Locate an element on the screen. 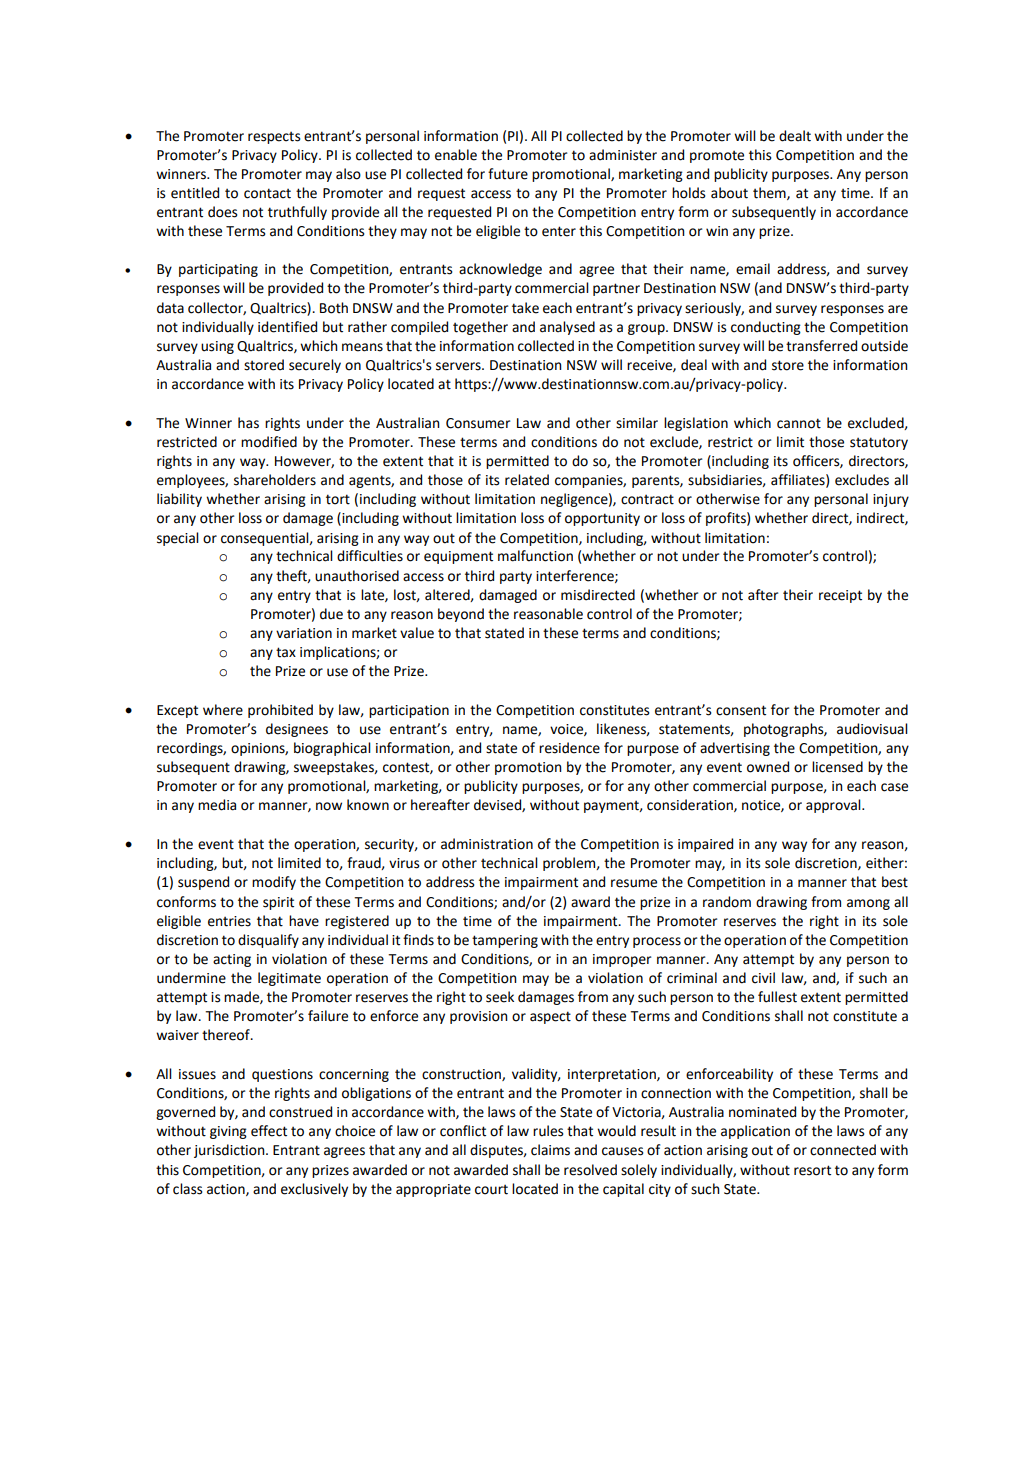 The width and height of the screenshot is (1034, 1462). them is located at coordinates (770, 193).
